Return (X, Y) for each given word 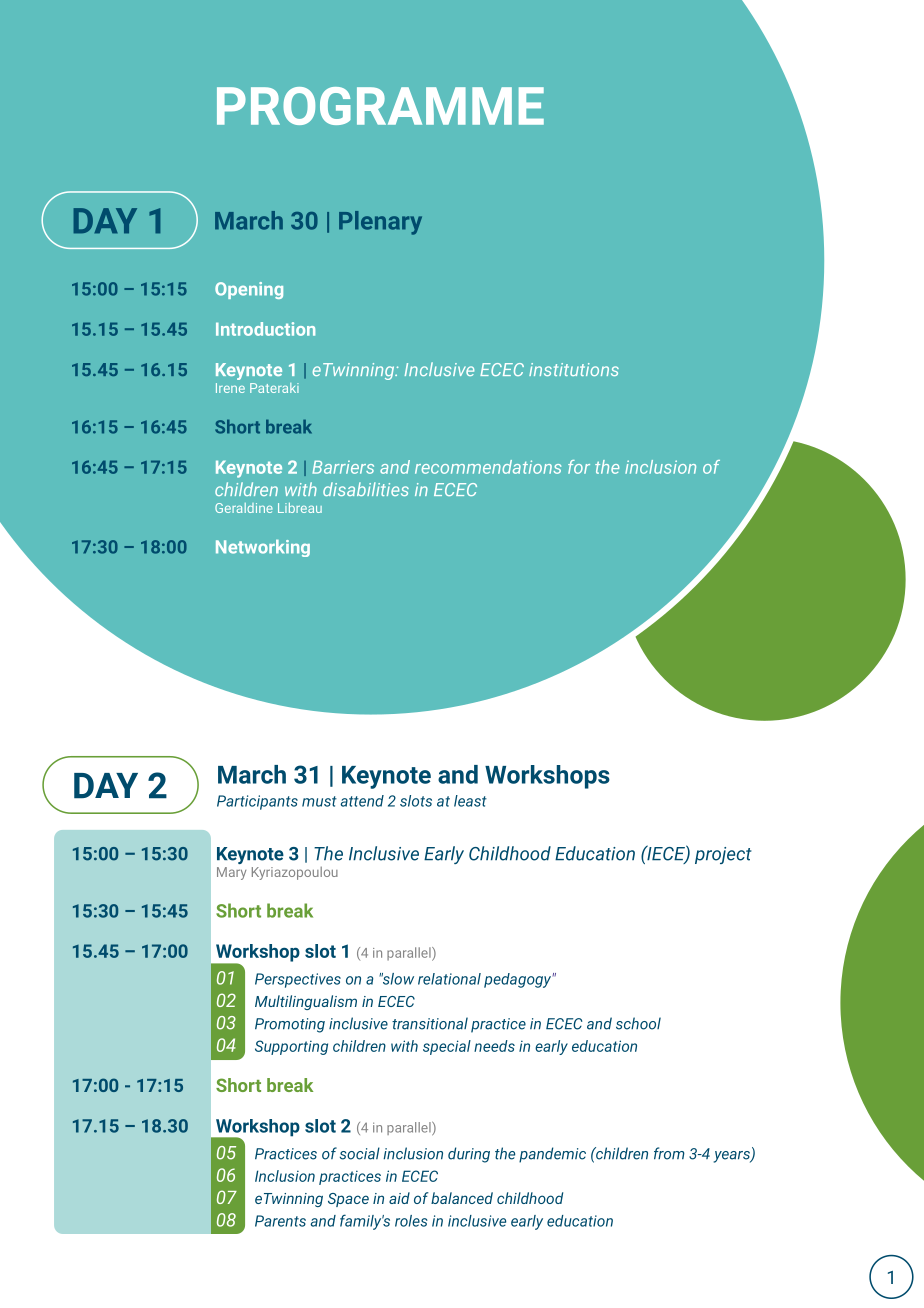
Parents (280, 1221)
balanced (462, 1198)
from (669, 1153)
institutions (574, 369)
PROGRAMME (380, 106)
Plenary (380, 223)
